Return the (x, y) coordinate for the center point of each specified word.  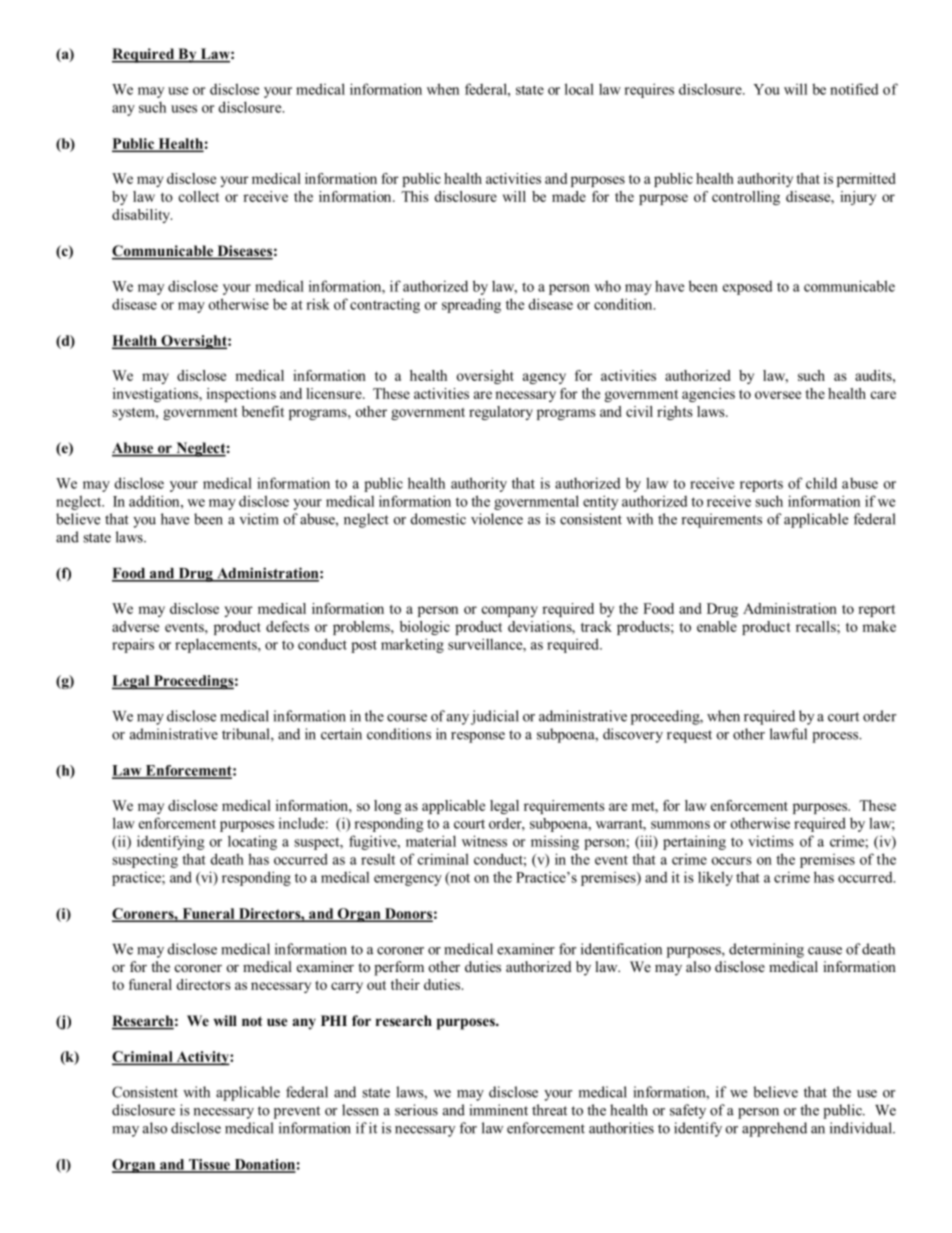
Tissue (209, 1165)
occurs (732, 861)
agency (544, 378)
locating (252, 842)
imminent (498, 1110)
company (510, 611)
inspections (241, 395)
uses (184, 109)
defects (287, 626)
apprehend (774, 1129)
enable (717, 626)
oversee (778, 395)
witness (484, 841)
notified (854, 89)
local (579, 89)
